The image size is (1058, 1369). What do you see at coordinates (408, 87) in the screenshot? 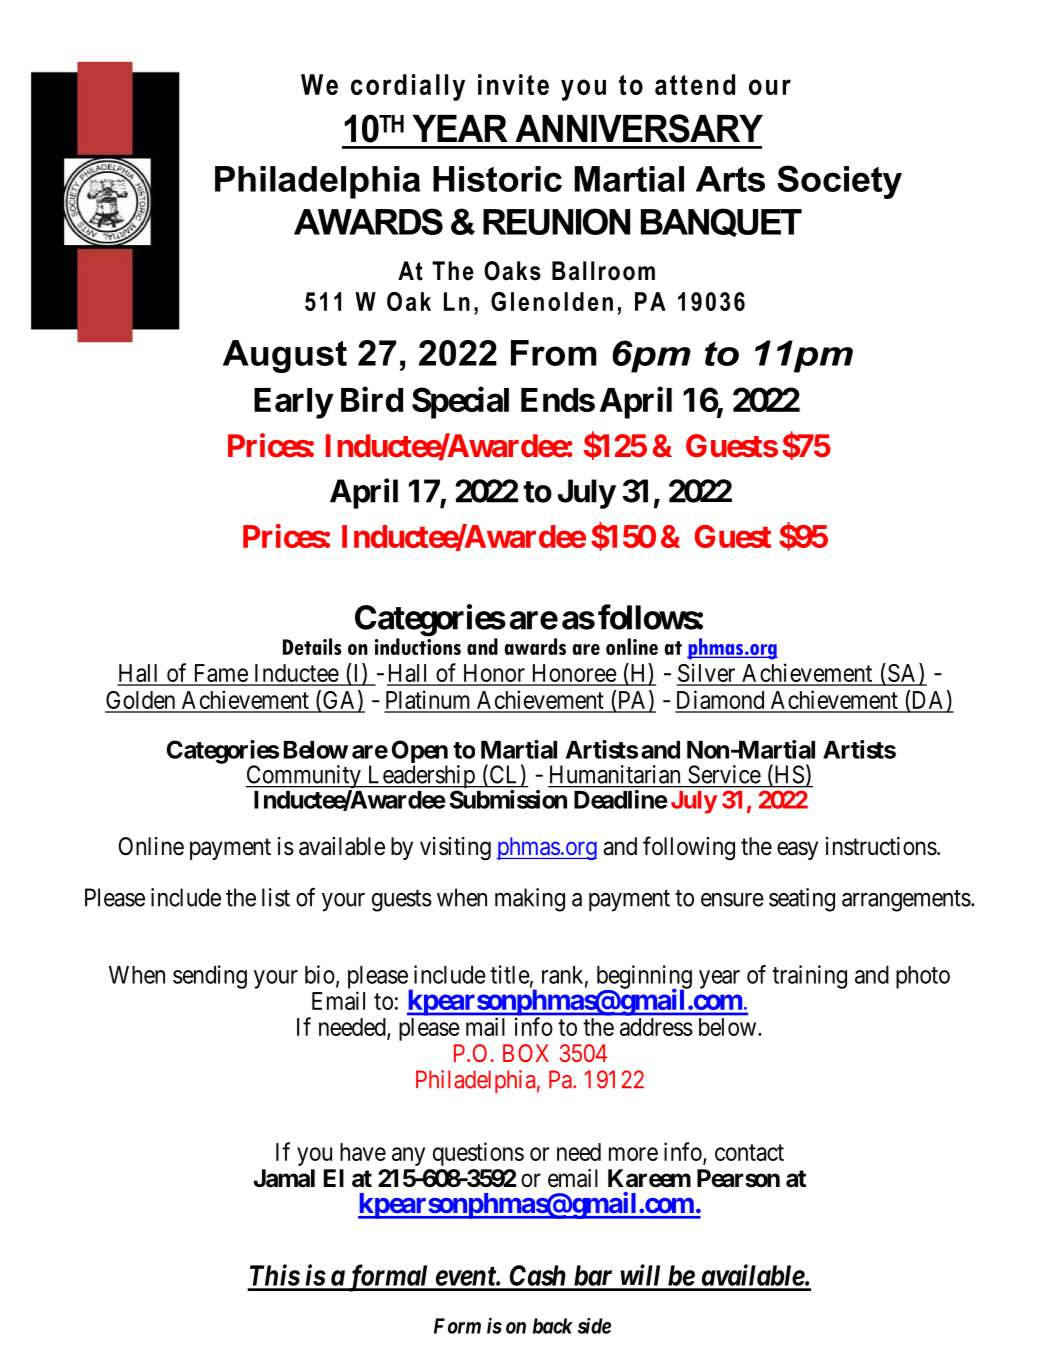
I see `cordially` at bounding box center [408, 87].
